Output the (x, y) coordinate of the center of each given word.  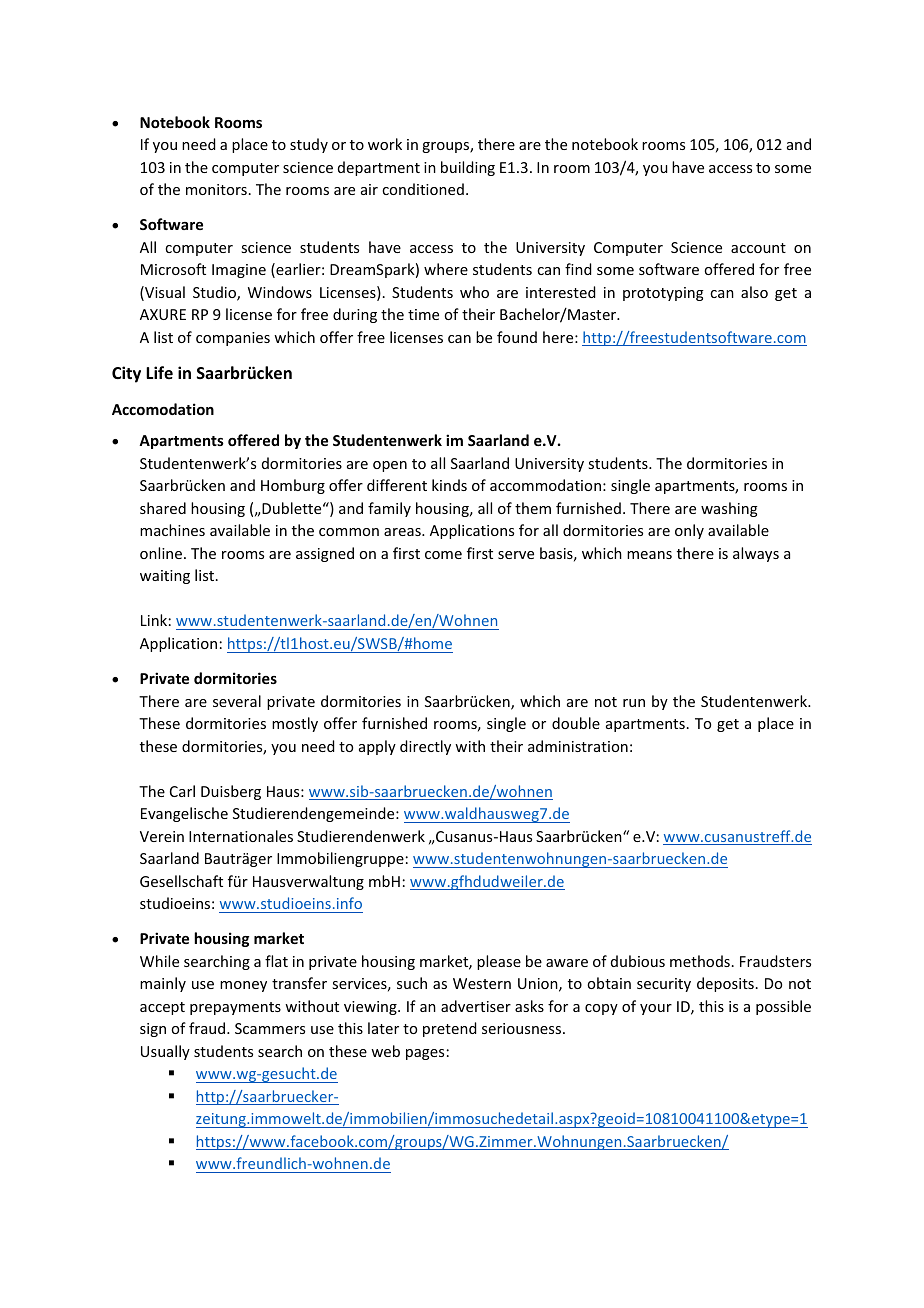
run (634, 703)
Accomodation (163, 409)
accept (162, 1008)
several (237, 701)
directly (425, 747)
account (758, 248)
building (468, 168)
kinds (449, 485)
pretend (449, 1029)
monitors (216, 189)
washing (729, 509)
